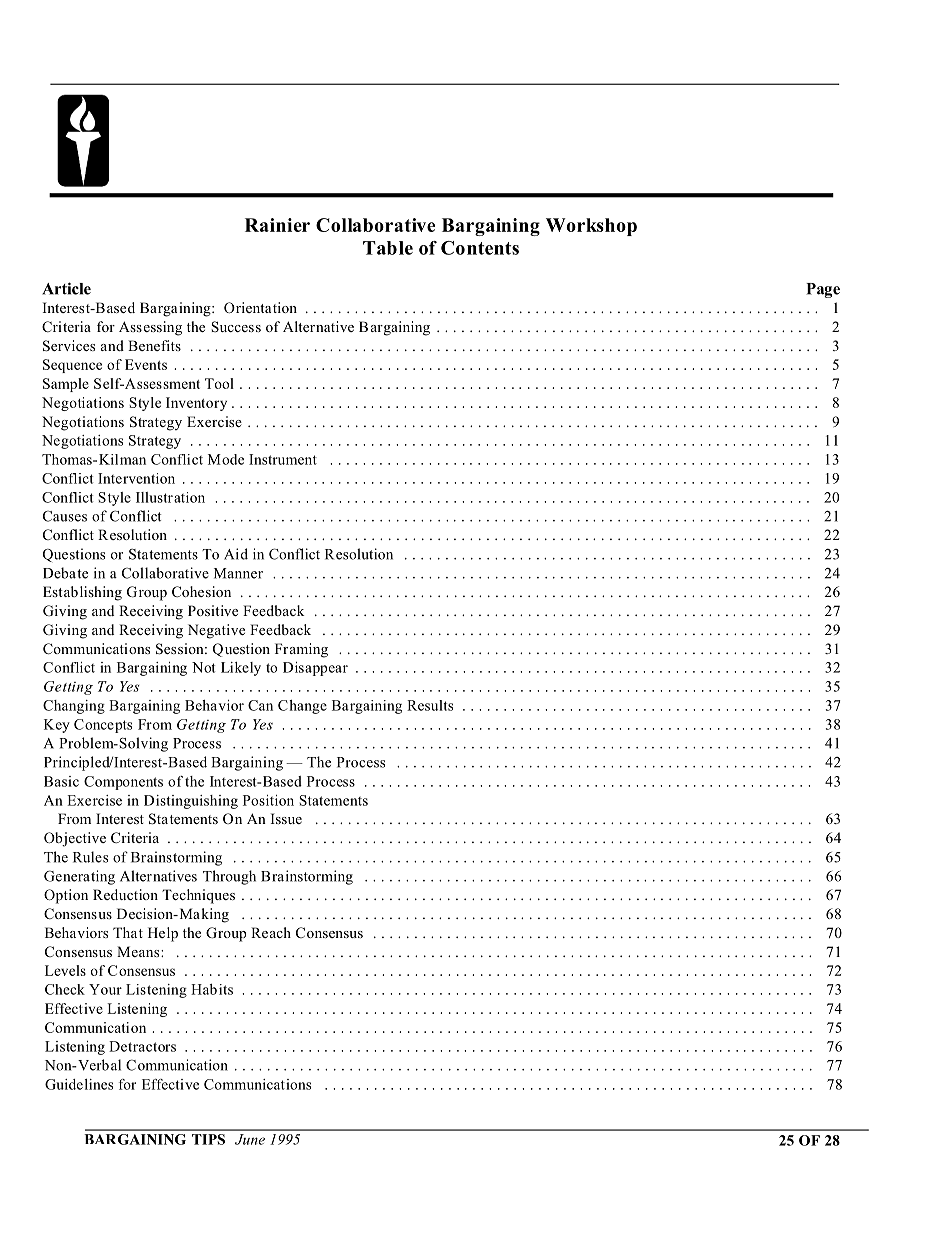 The height and width of the screenshot is (1233, 952). What do you see at coordinates (271, 932) in the screenshot?
I see `Reach` at bounding box center [271, 932].
